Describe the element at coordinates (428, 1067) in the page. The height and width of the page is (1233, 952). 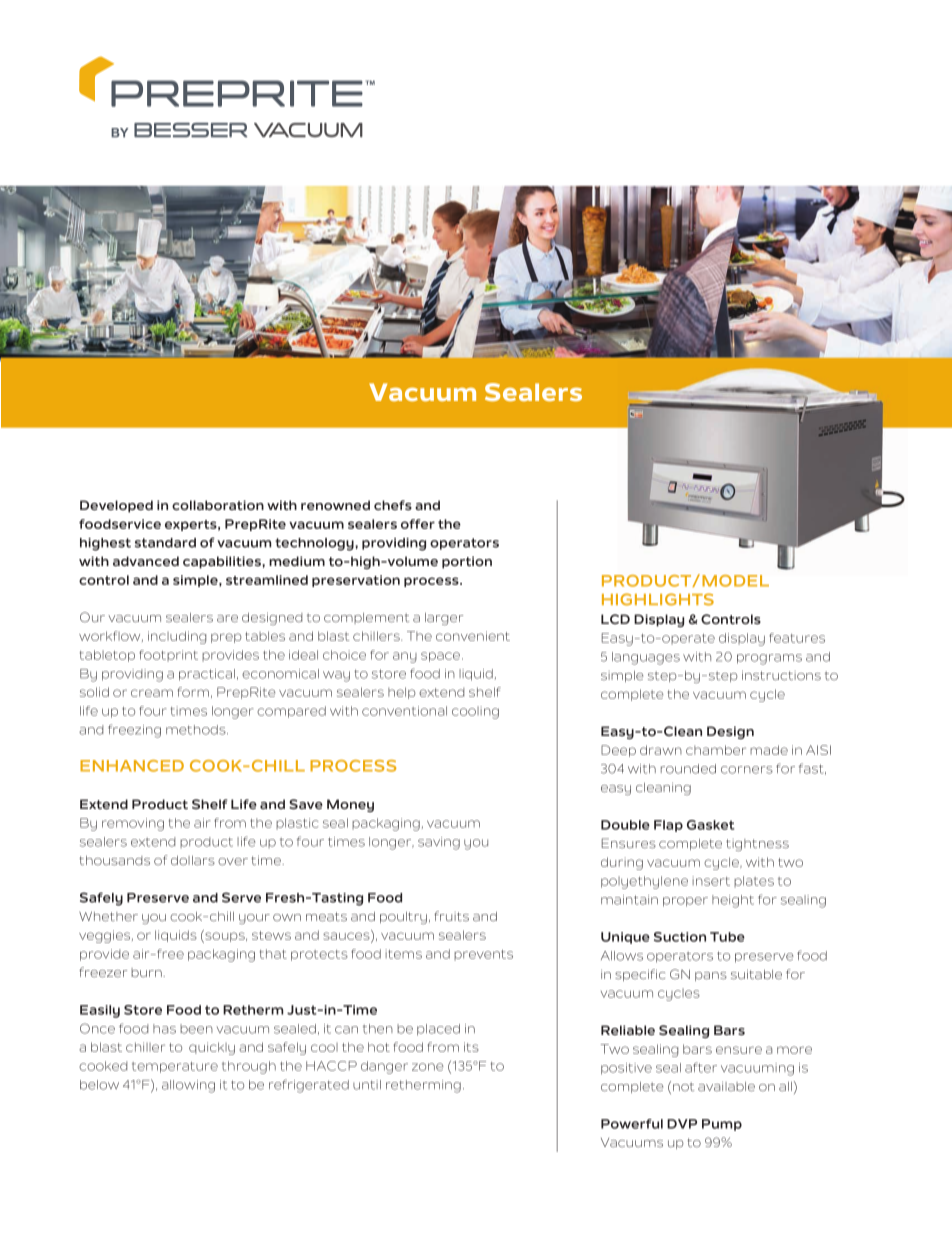
I see `zone` at that location.
